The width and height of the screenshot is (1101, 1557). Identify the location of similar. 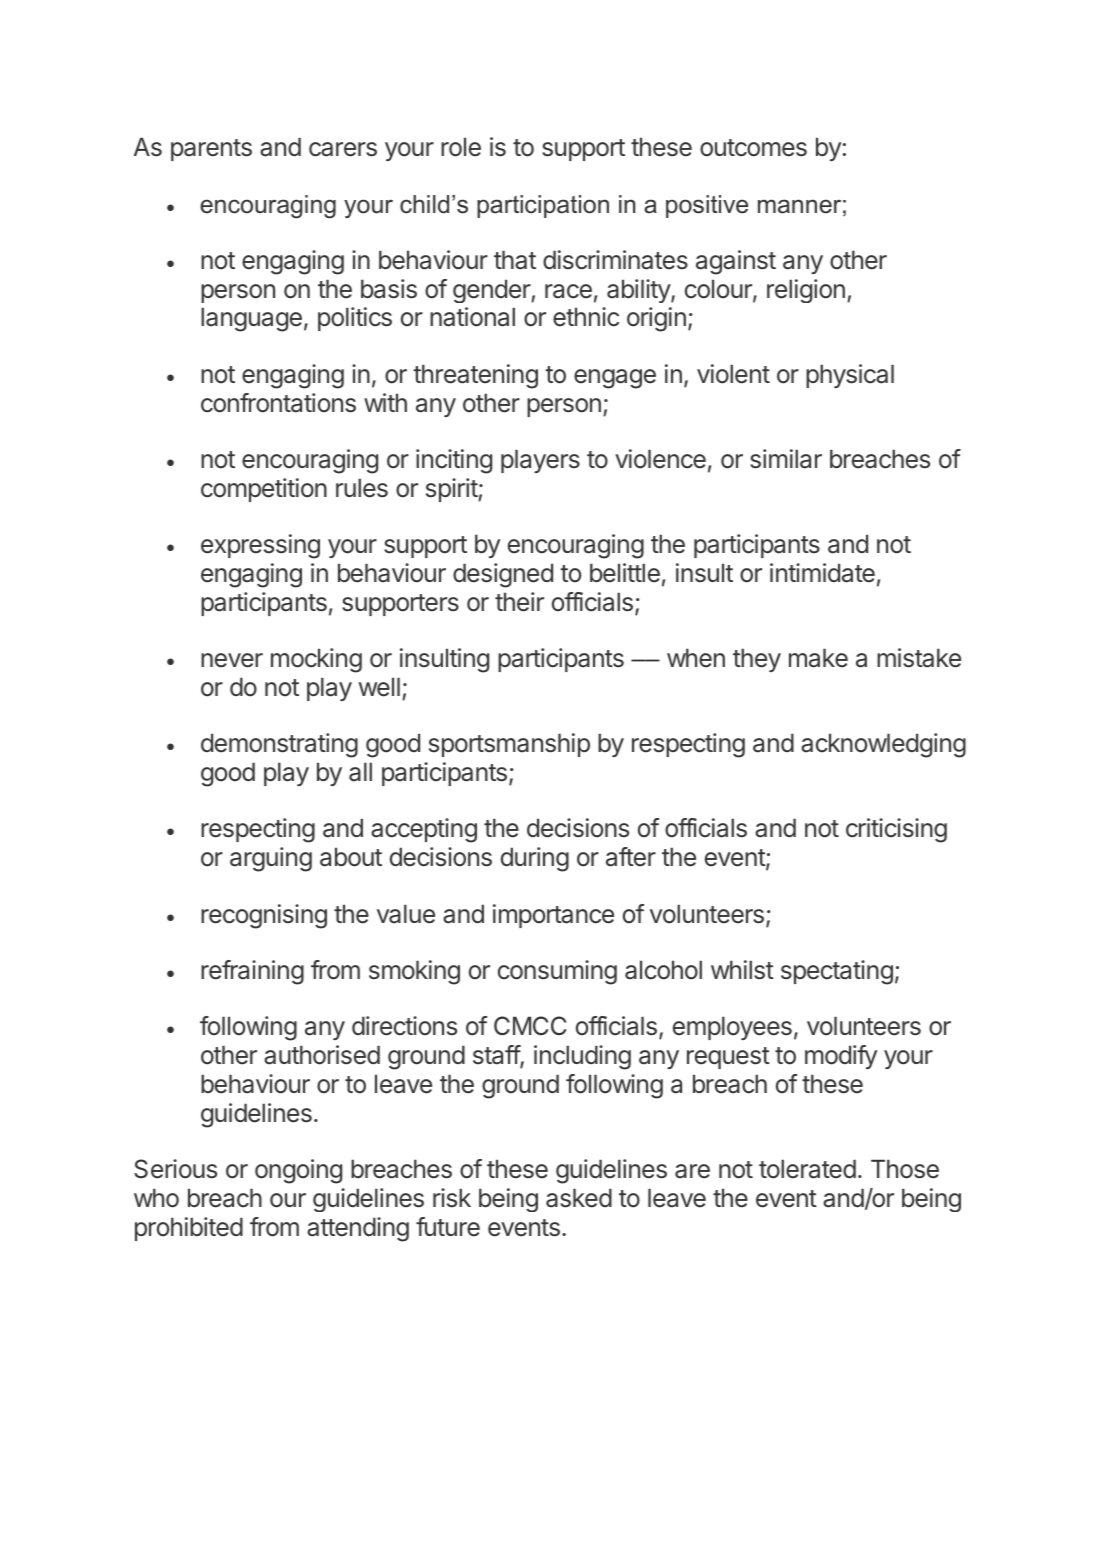
(786, 459).
